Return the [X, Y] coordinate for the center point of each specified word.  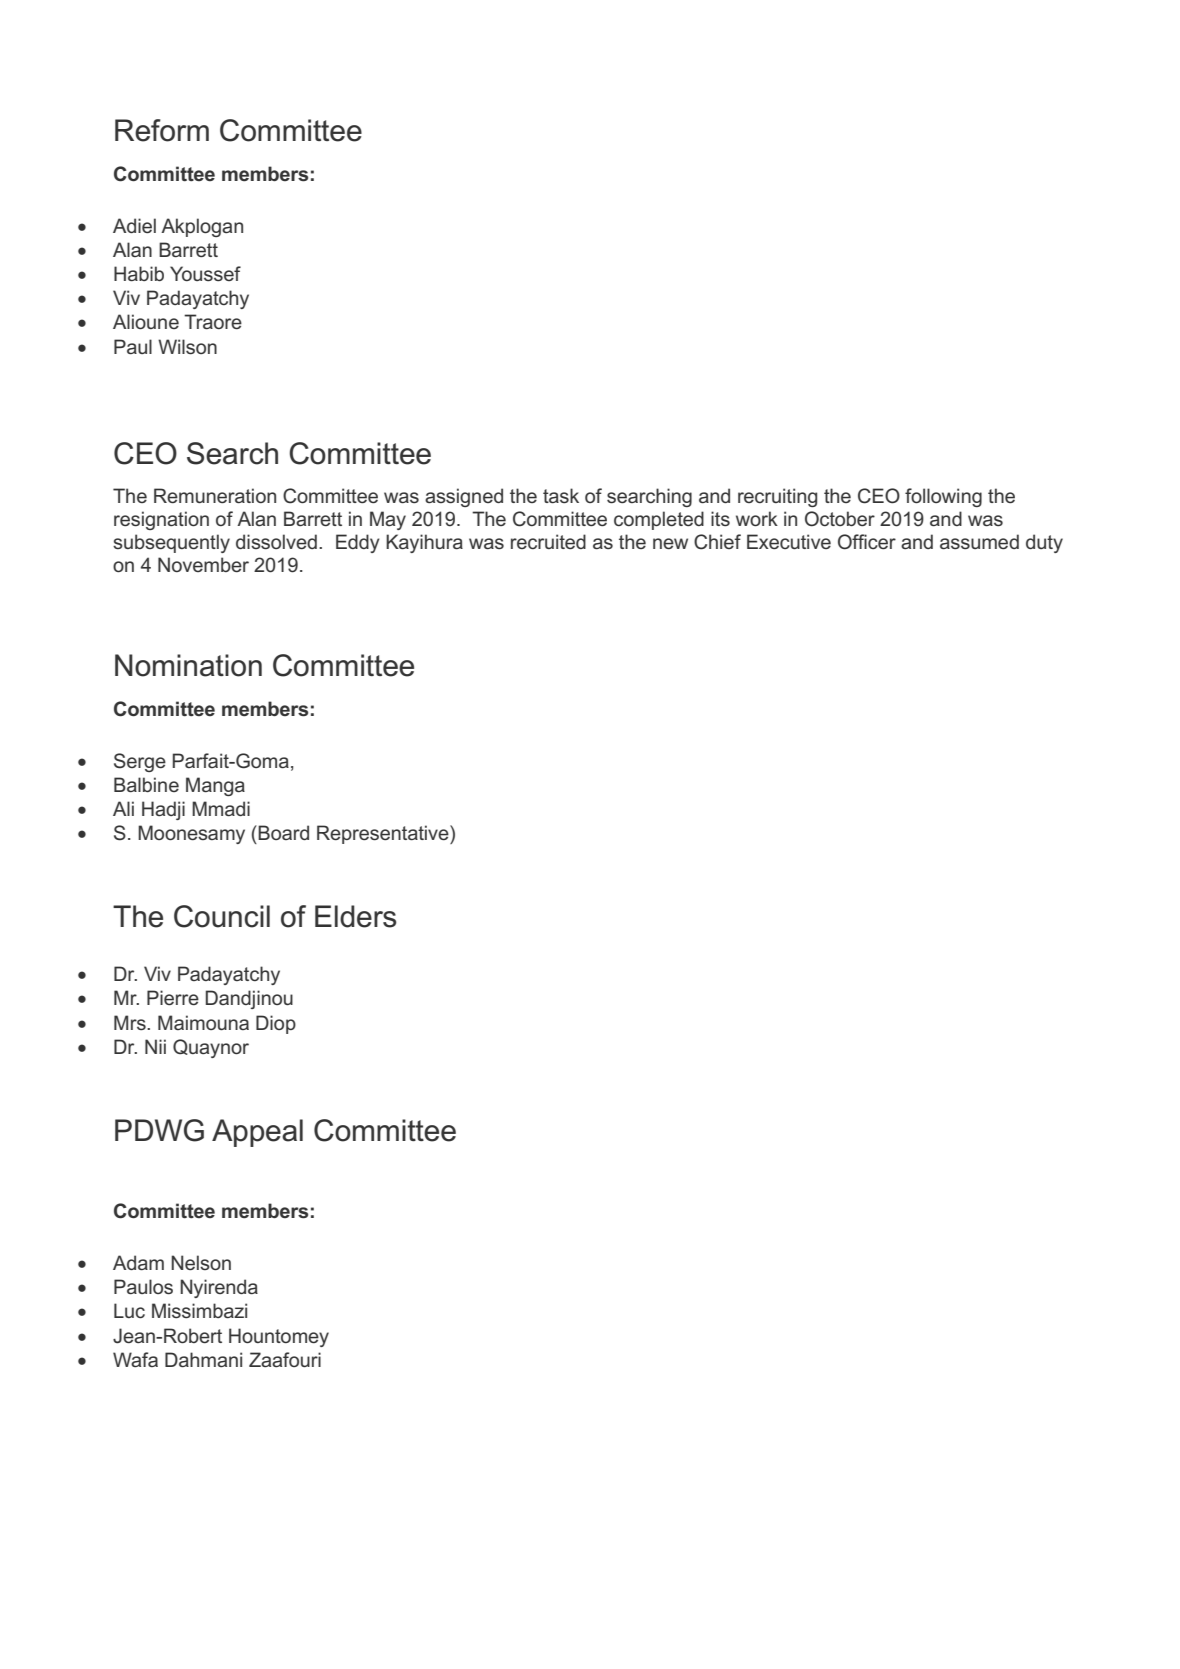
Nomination [188, 665]
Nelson [201, 1262]
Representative [384, 834]
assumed [979, 541]
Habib [139, 273]
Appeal [257, 1133]
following [943, 497]
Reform [162, 130]
